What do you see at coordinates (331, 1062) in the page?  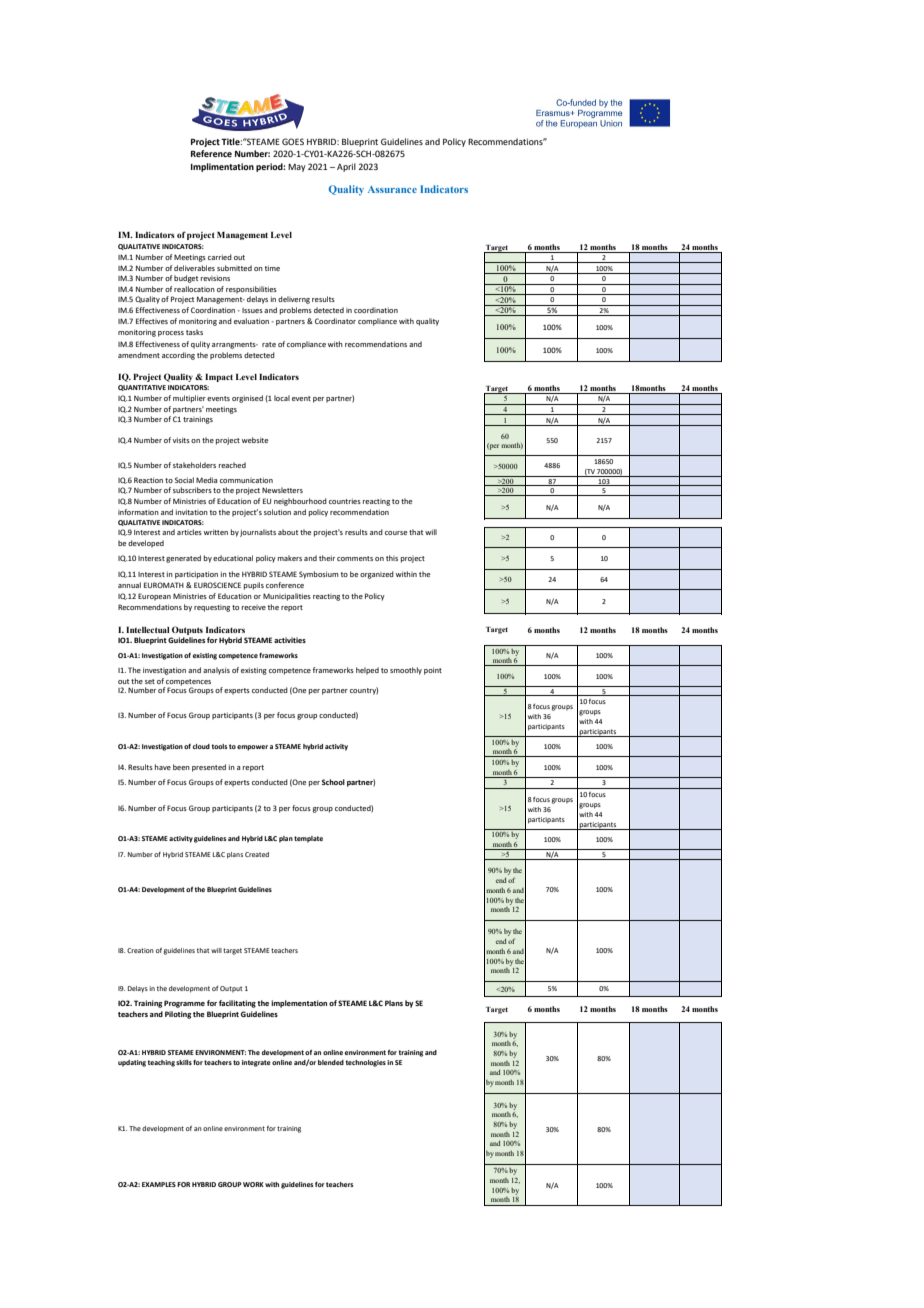 I see `blended` at bounding box center [331, 1062].
